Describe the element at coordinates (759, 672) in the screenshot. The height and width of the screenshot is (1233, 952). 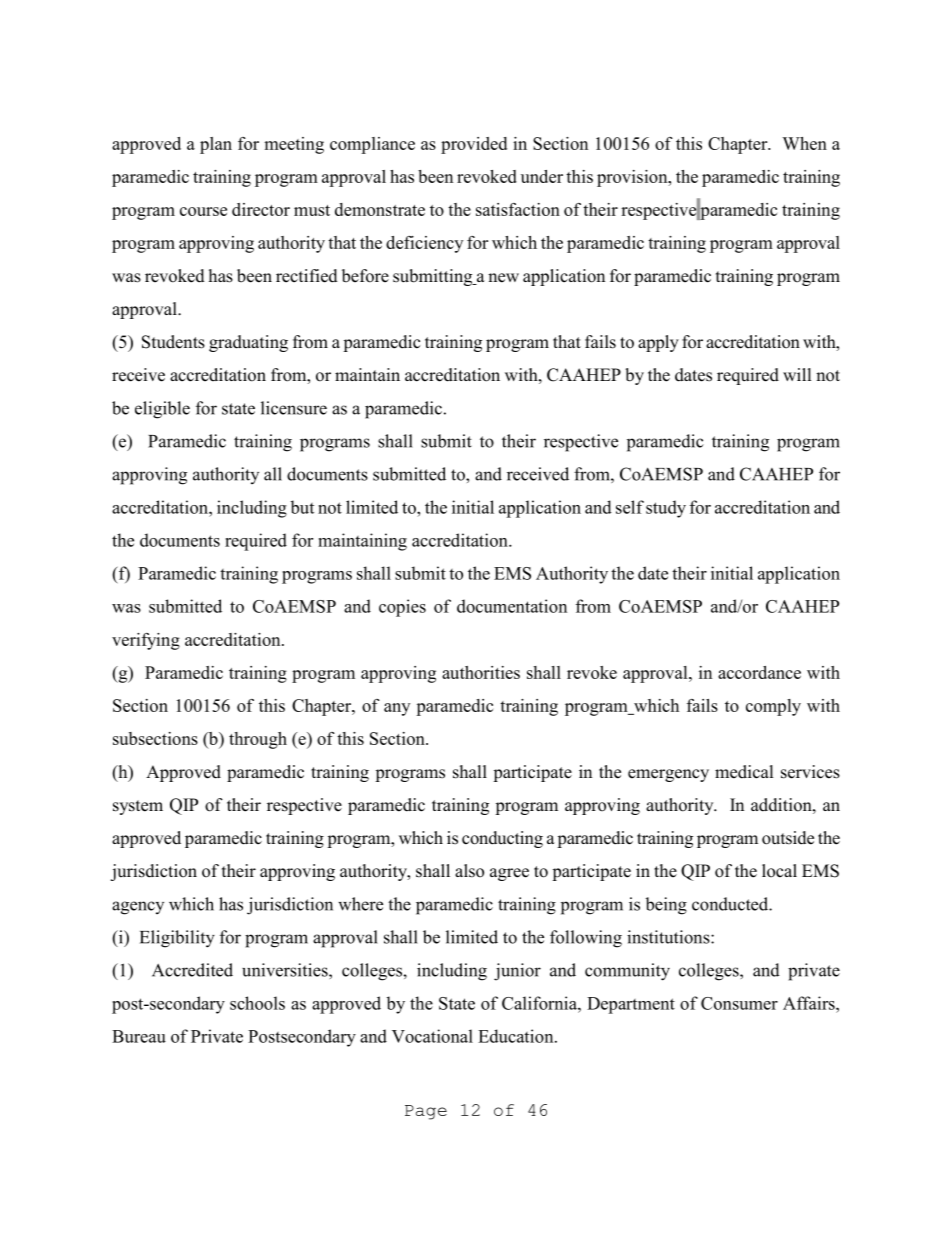
I see `accordance` at that location.
